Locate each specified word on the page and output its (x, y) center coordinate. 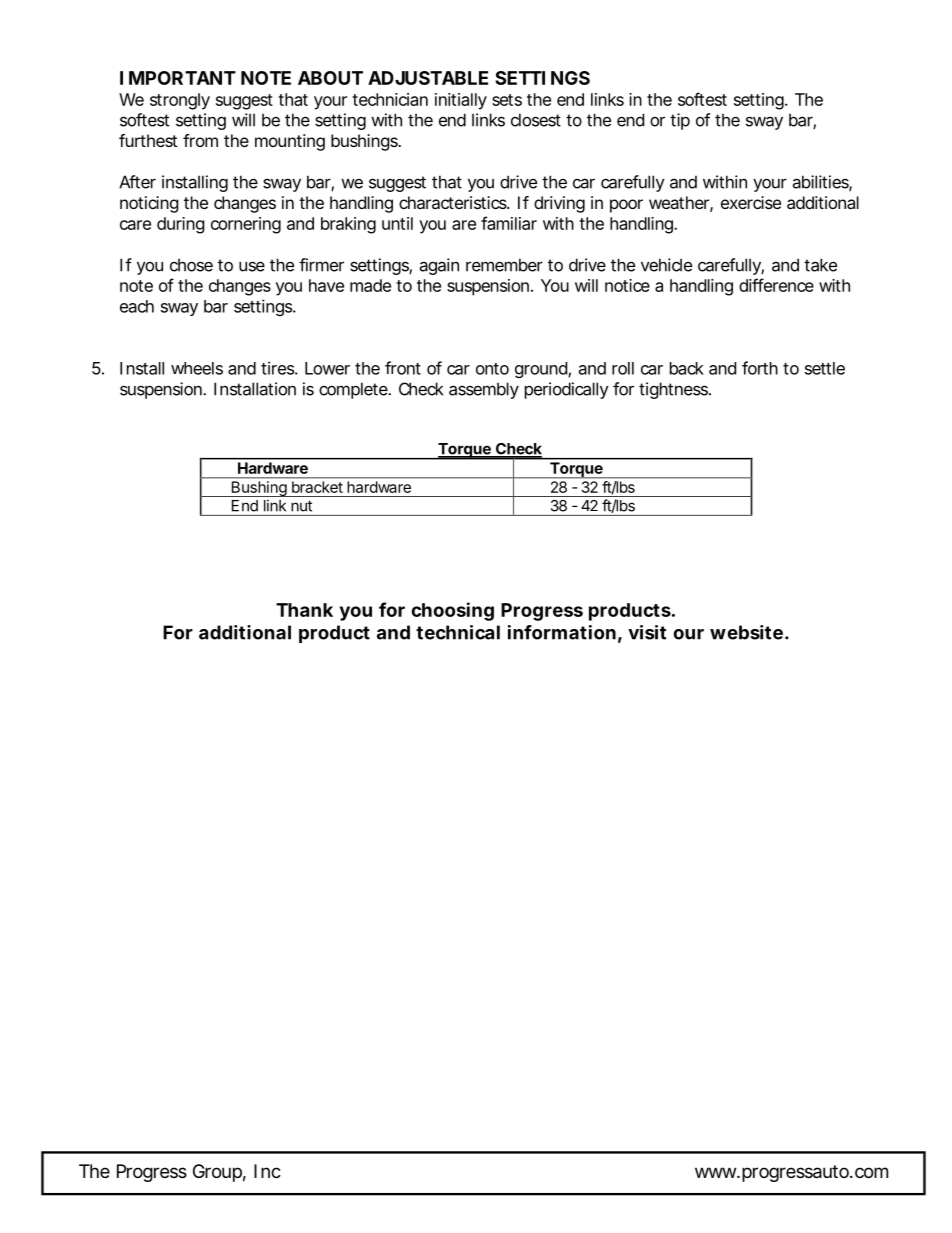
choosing (452, 611)
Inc (267, 1171)
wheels (197, 368)
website (746, 632)
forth (760, 368)
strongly (180, 101)
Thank (304, 610)
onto (492, 369)
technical (458, 632)
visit (647, 632)
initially (461, 101)
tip (680, 121)
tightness (675, 390)
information (562, 632)
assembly (484, 390)
